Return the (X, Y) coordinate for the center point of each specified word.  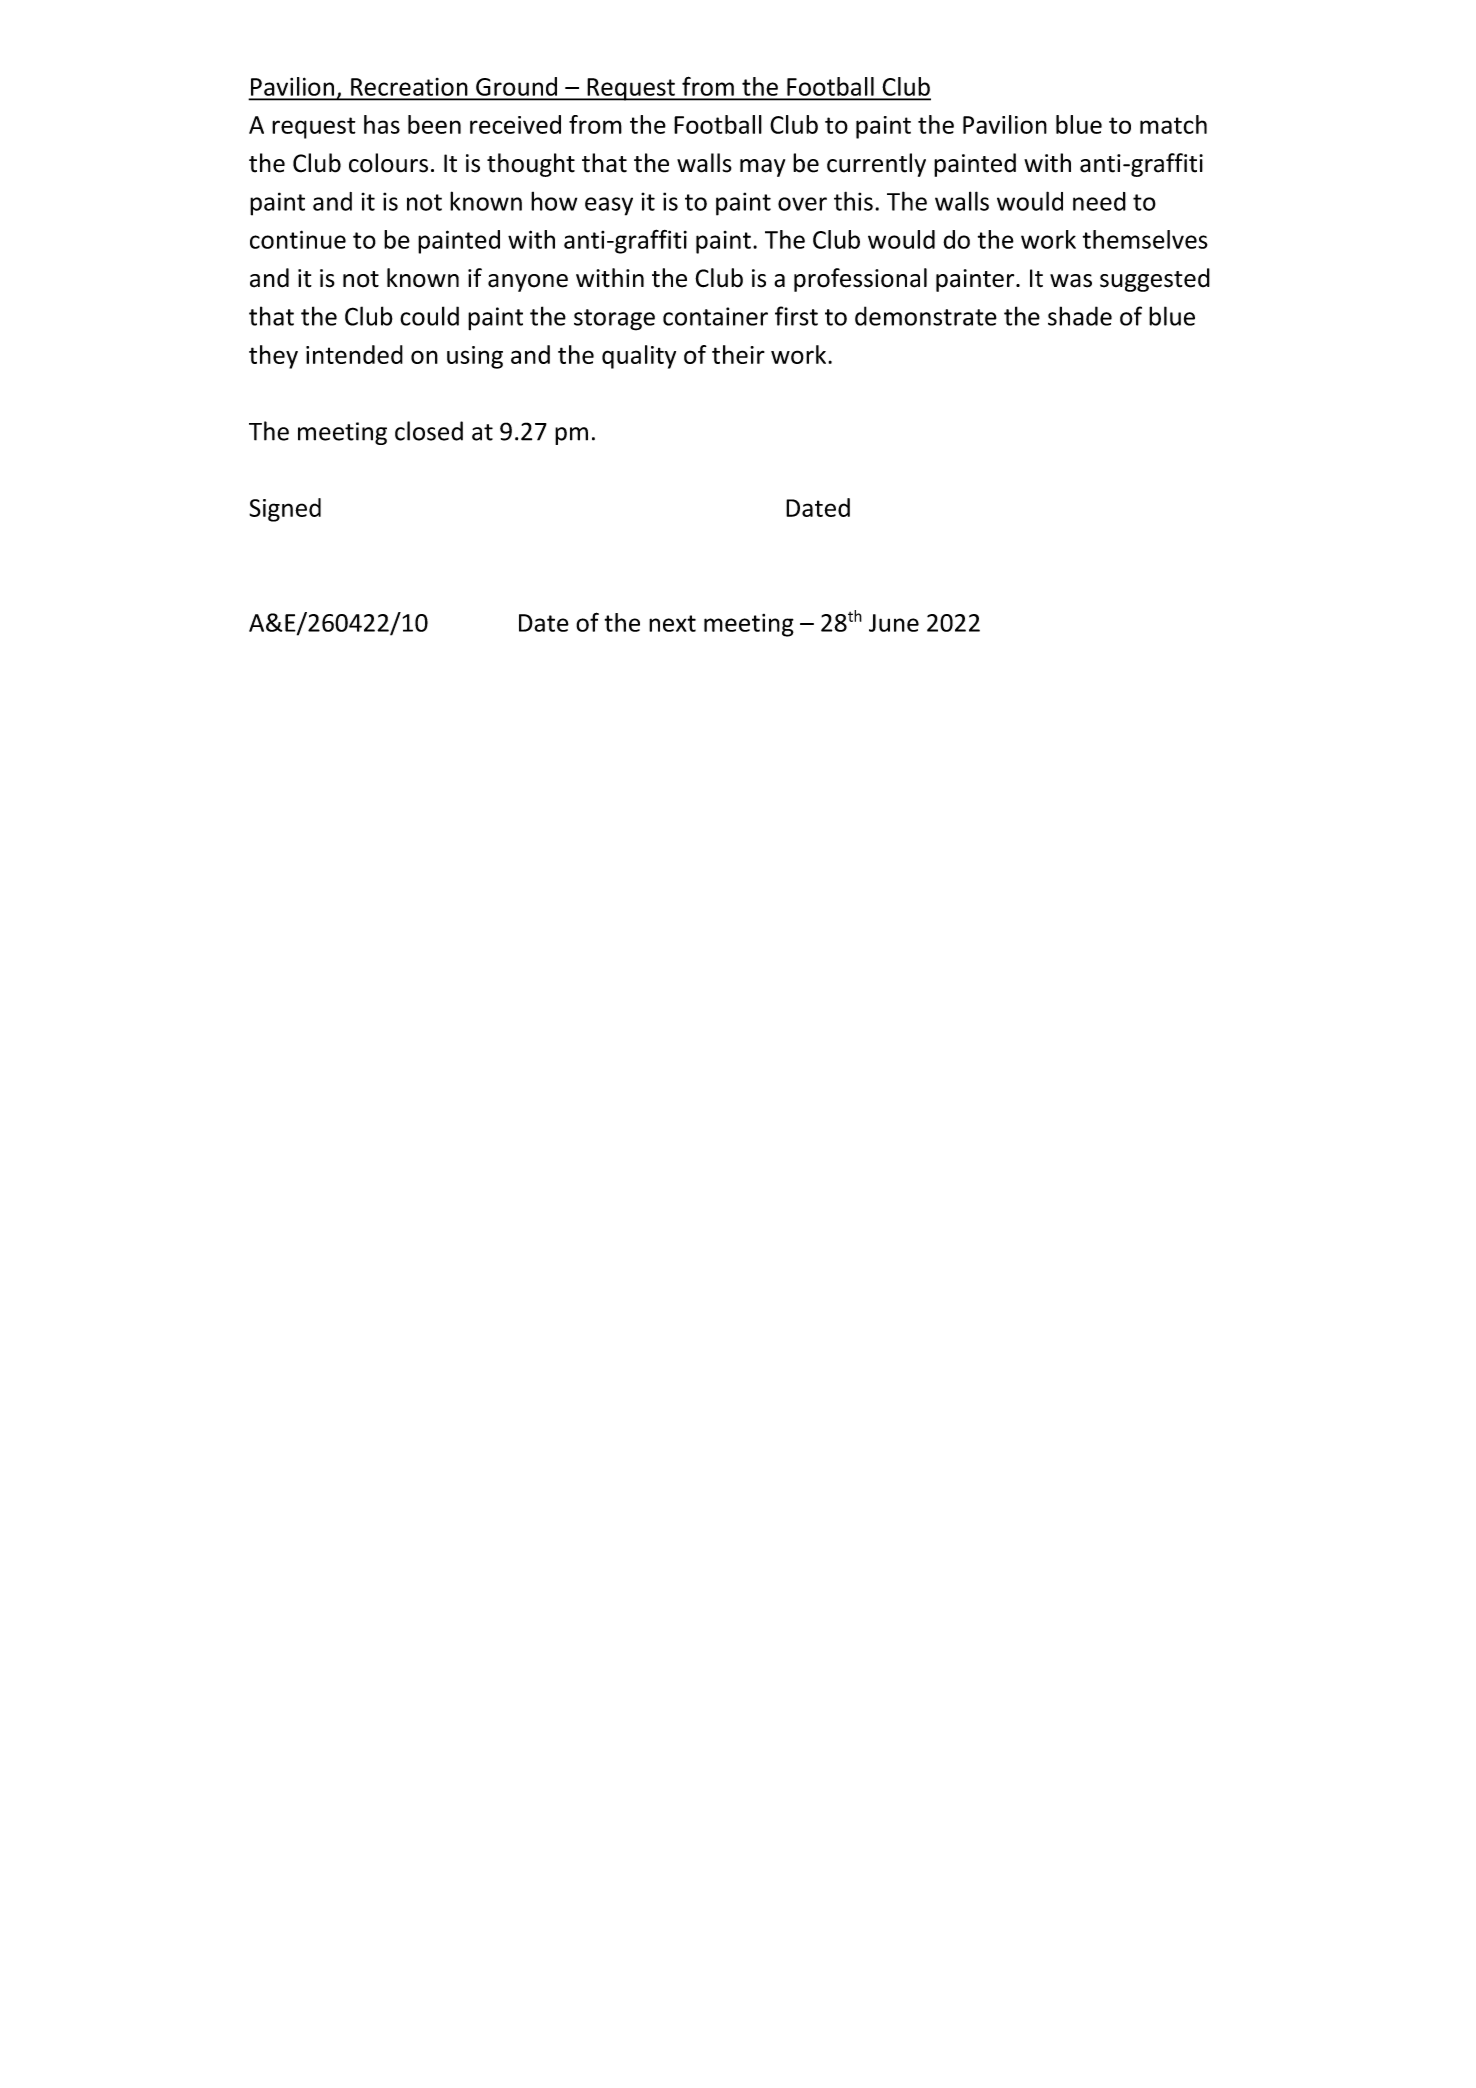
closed (429, 431)
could (429, 316)
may (762, 168)
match (1173, 124)
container (715, 316)
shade (1080, 316)
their (738, 354)
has (382, 124)
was (1071, 281)
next (672, 623)
